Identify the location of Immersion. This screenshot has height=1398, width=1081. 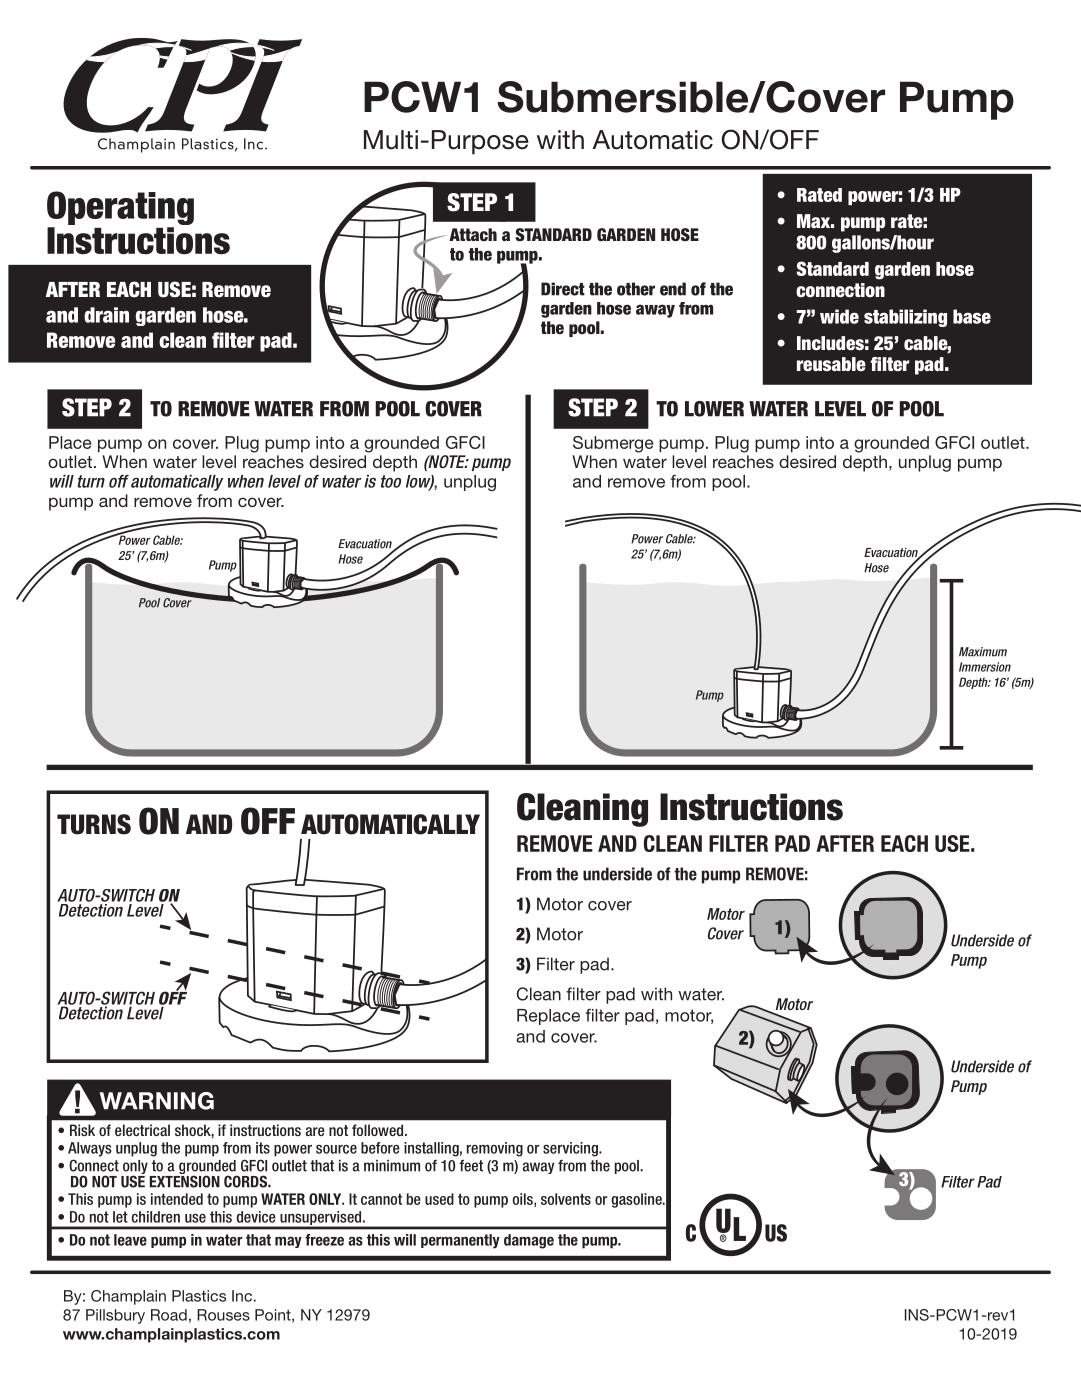
(985, 667).
